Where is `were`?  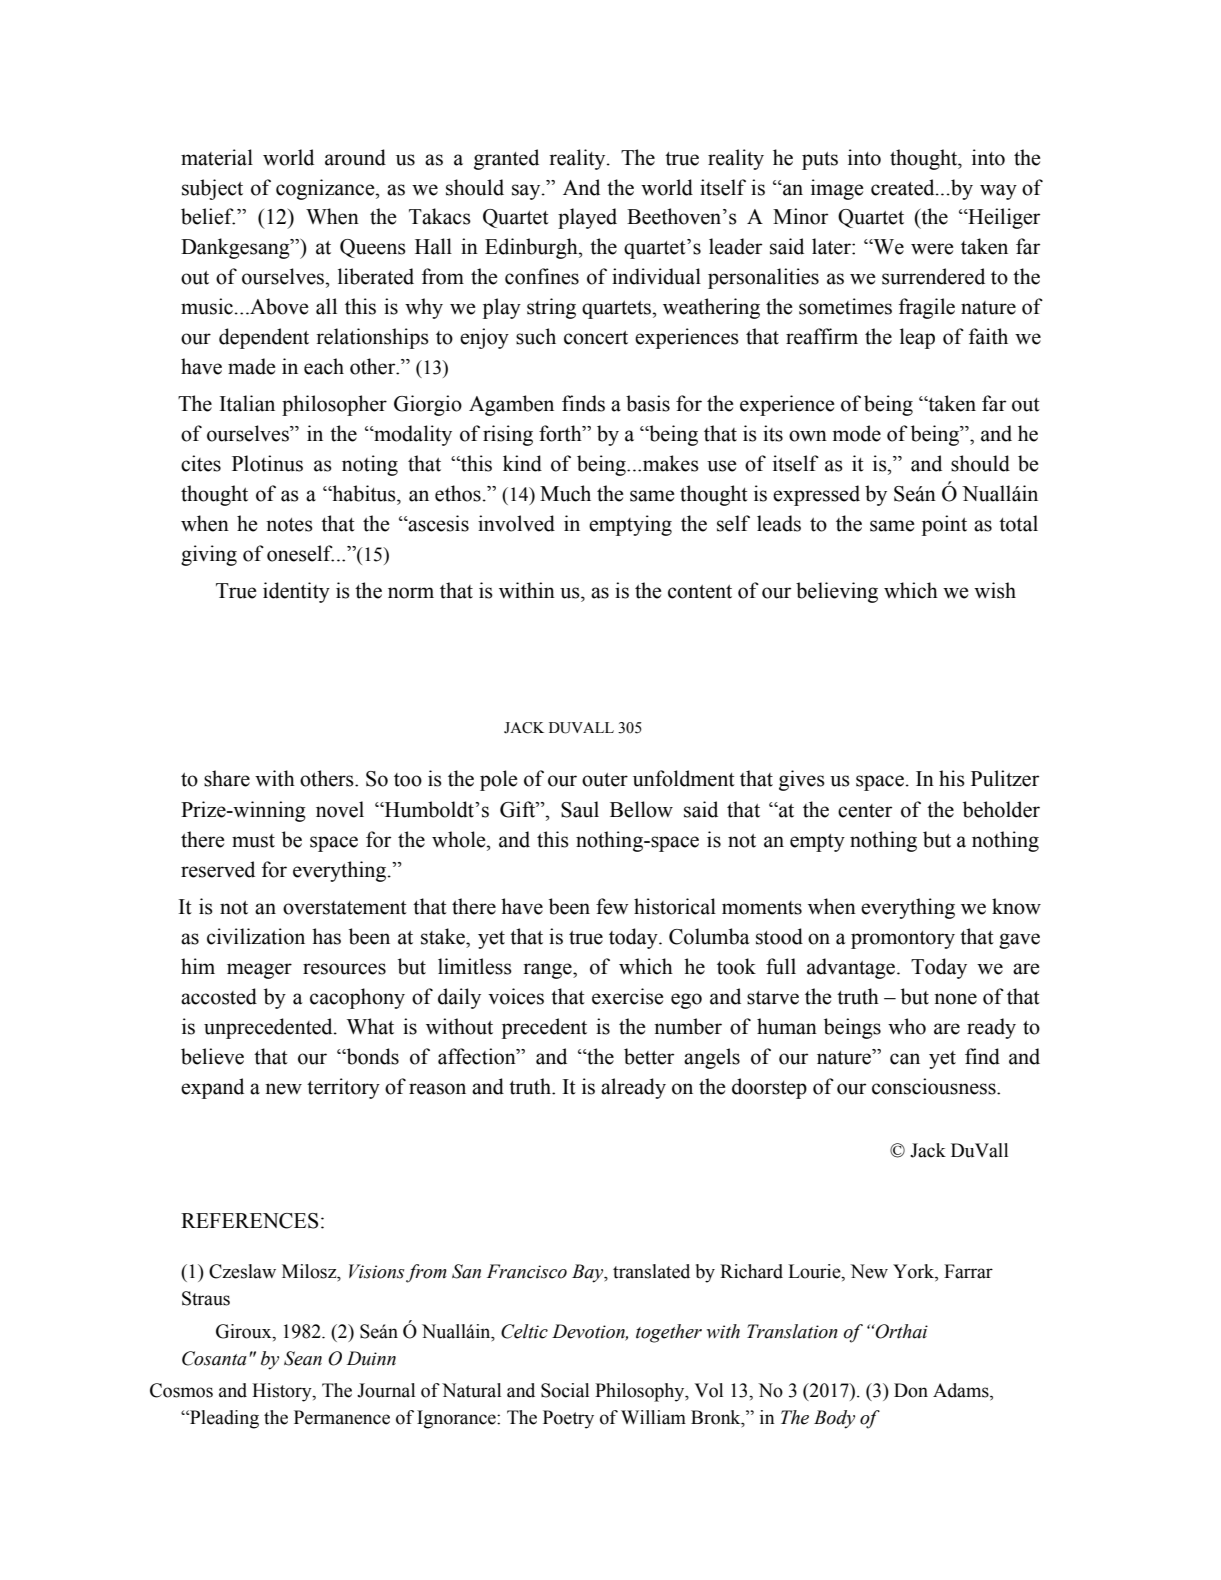
were is located at coordinates (932, 249).
